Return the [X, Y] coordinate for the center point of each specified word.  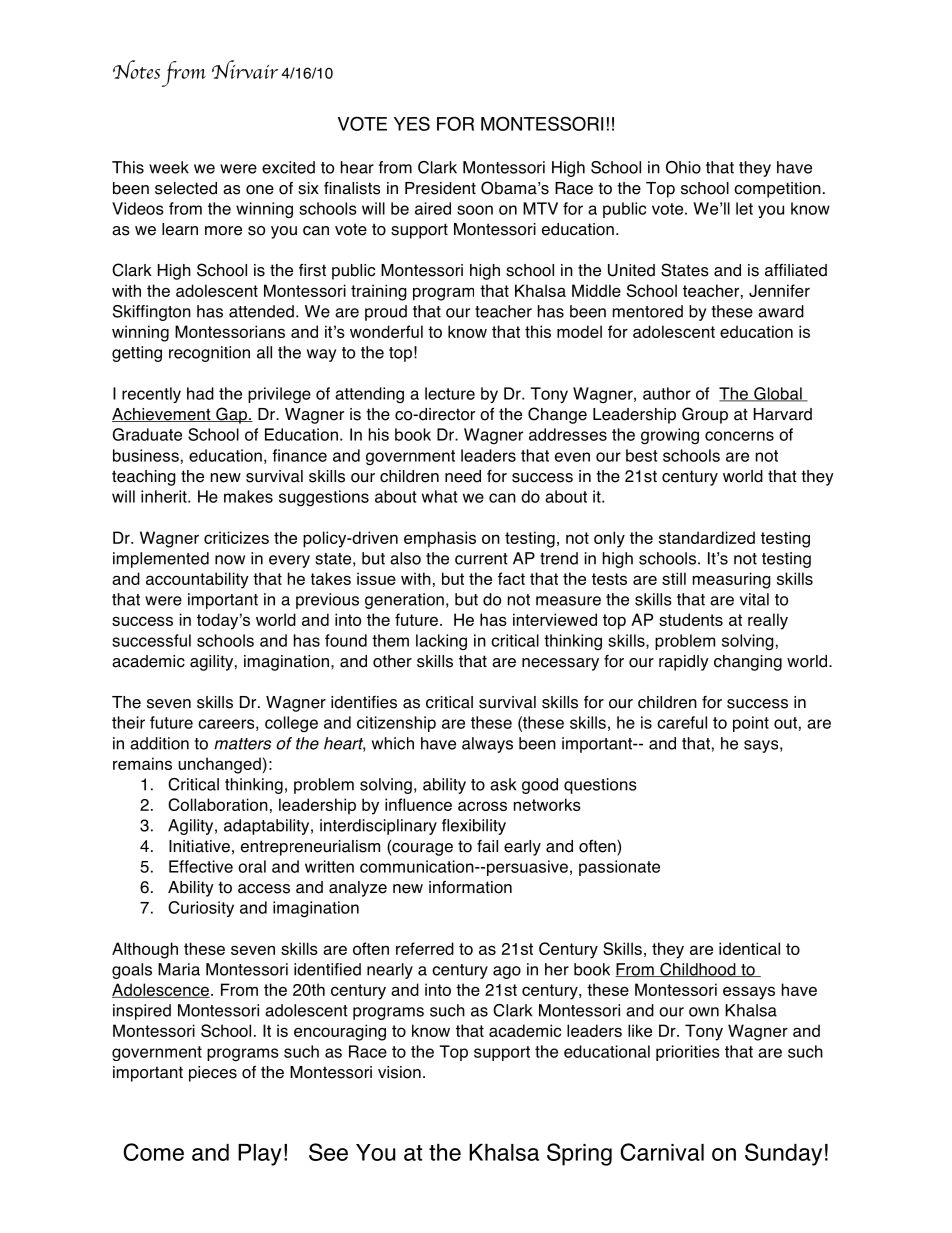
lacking [441, 642]
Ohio [683, 167]
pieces [213, 1074]
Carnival [662, 1152]
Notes [136, 69]
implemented [161, 560]
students [691, 619]
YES [412, 123]
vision [399, 1072]
